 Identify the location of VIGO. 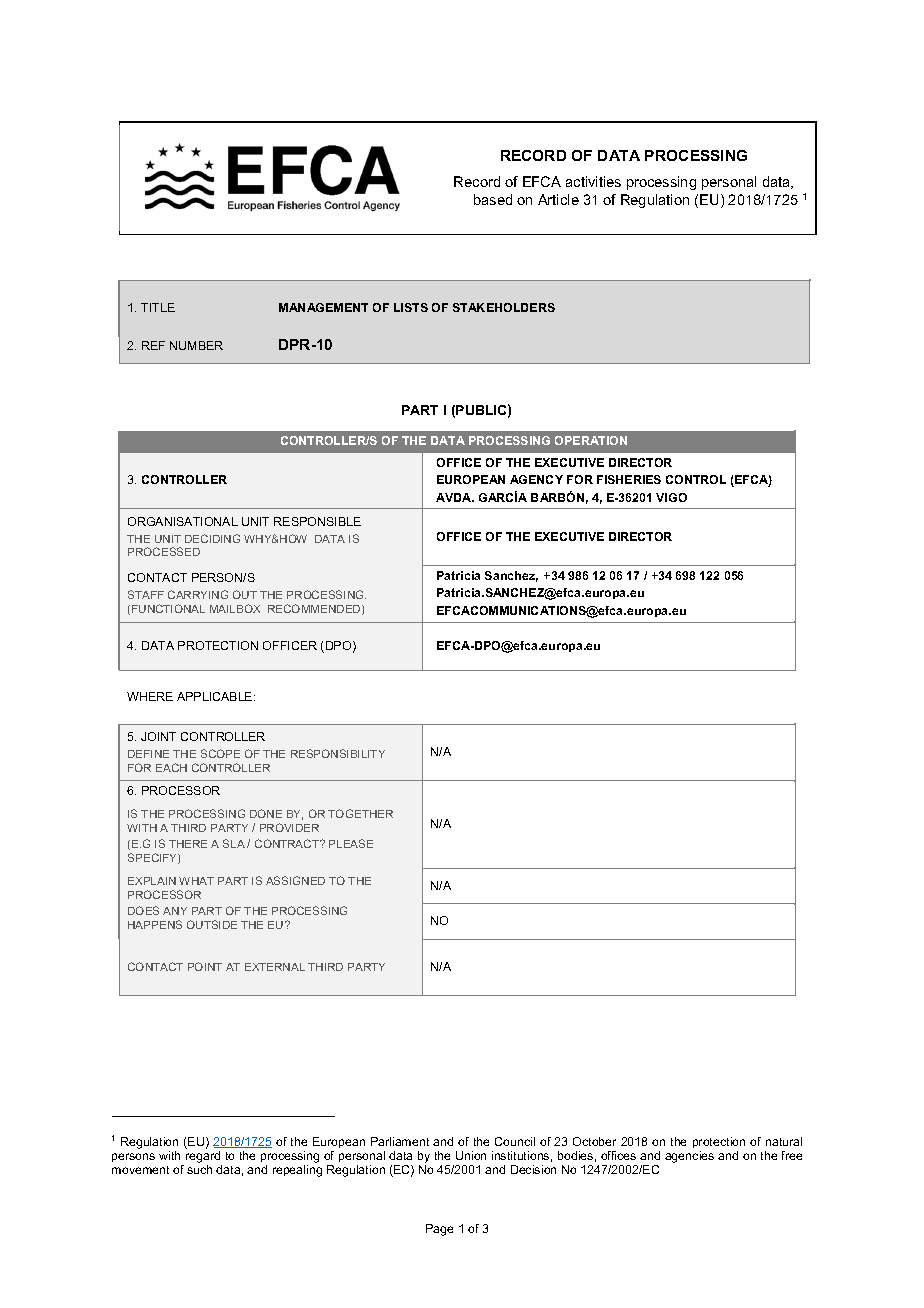
(671, 497).
